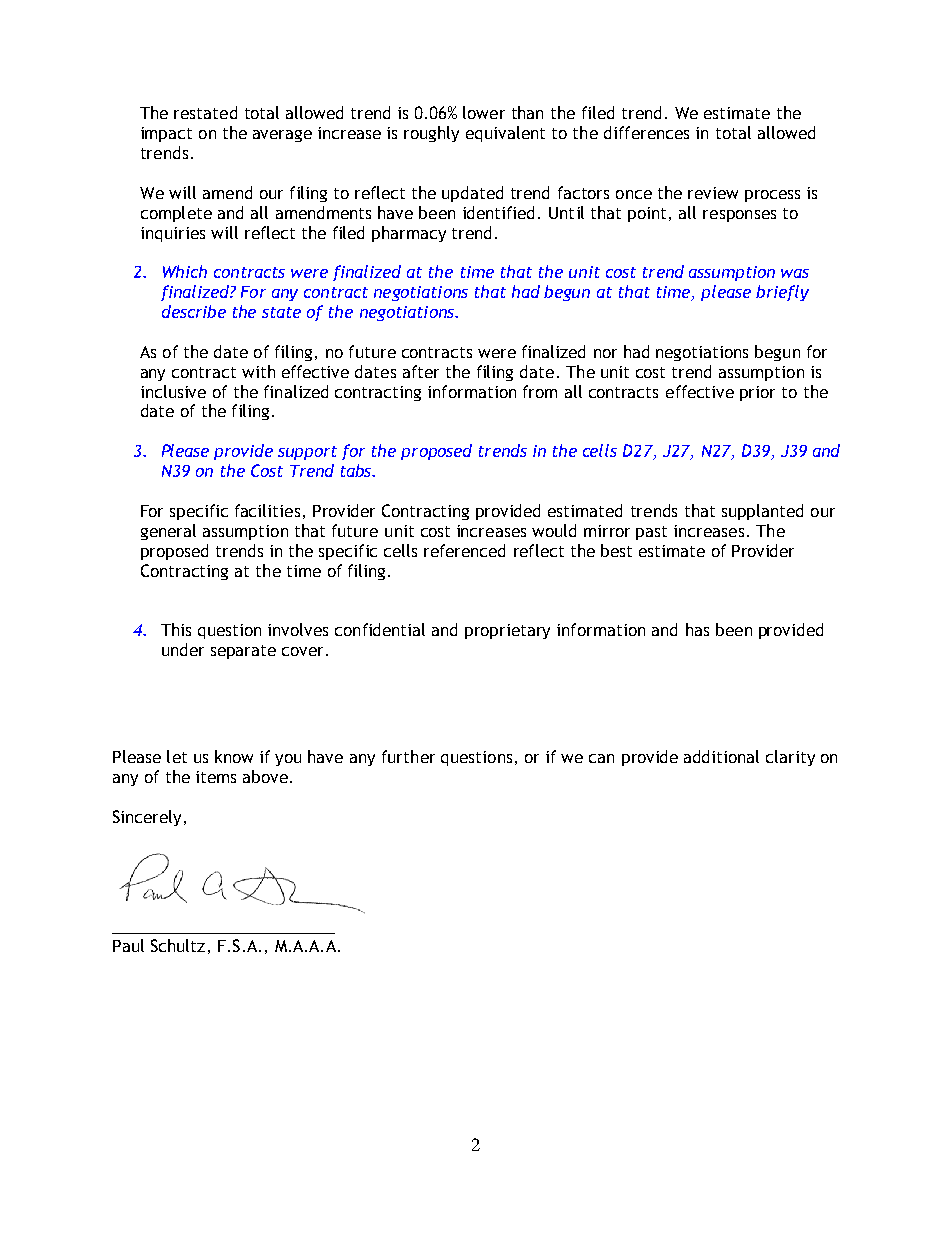 The height and width of the screenshot is (1233, 952). I want to click on Schultz, so click(178, 945).
